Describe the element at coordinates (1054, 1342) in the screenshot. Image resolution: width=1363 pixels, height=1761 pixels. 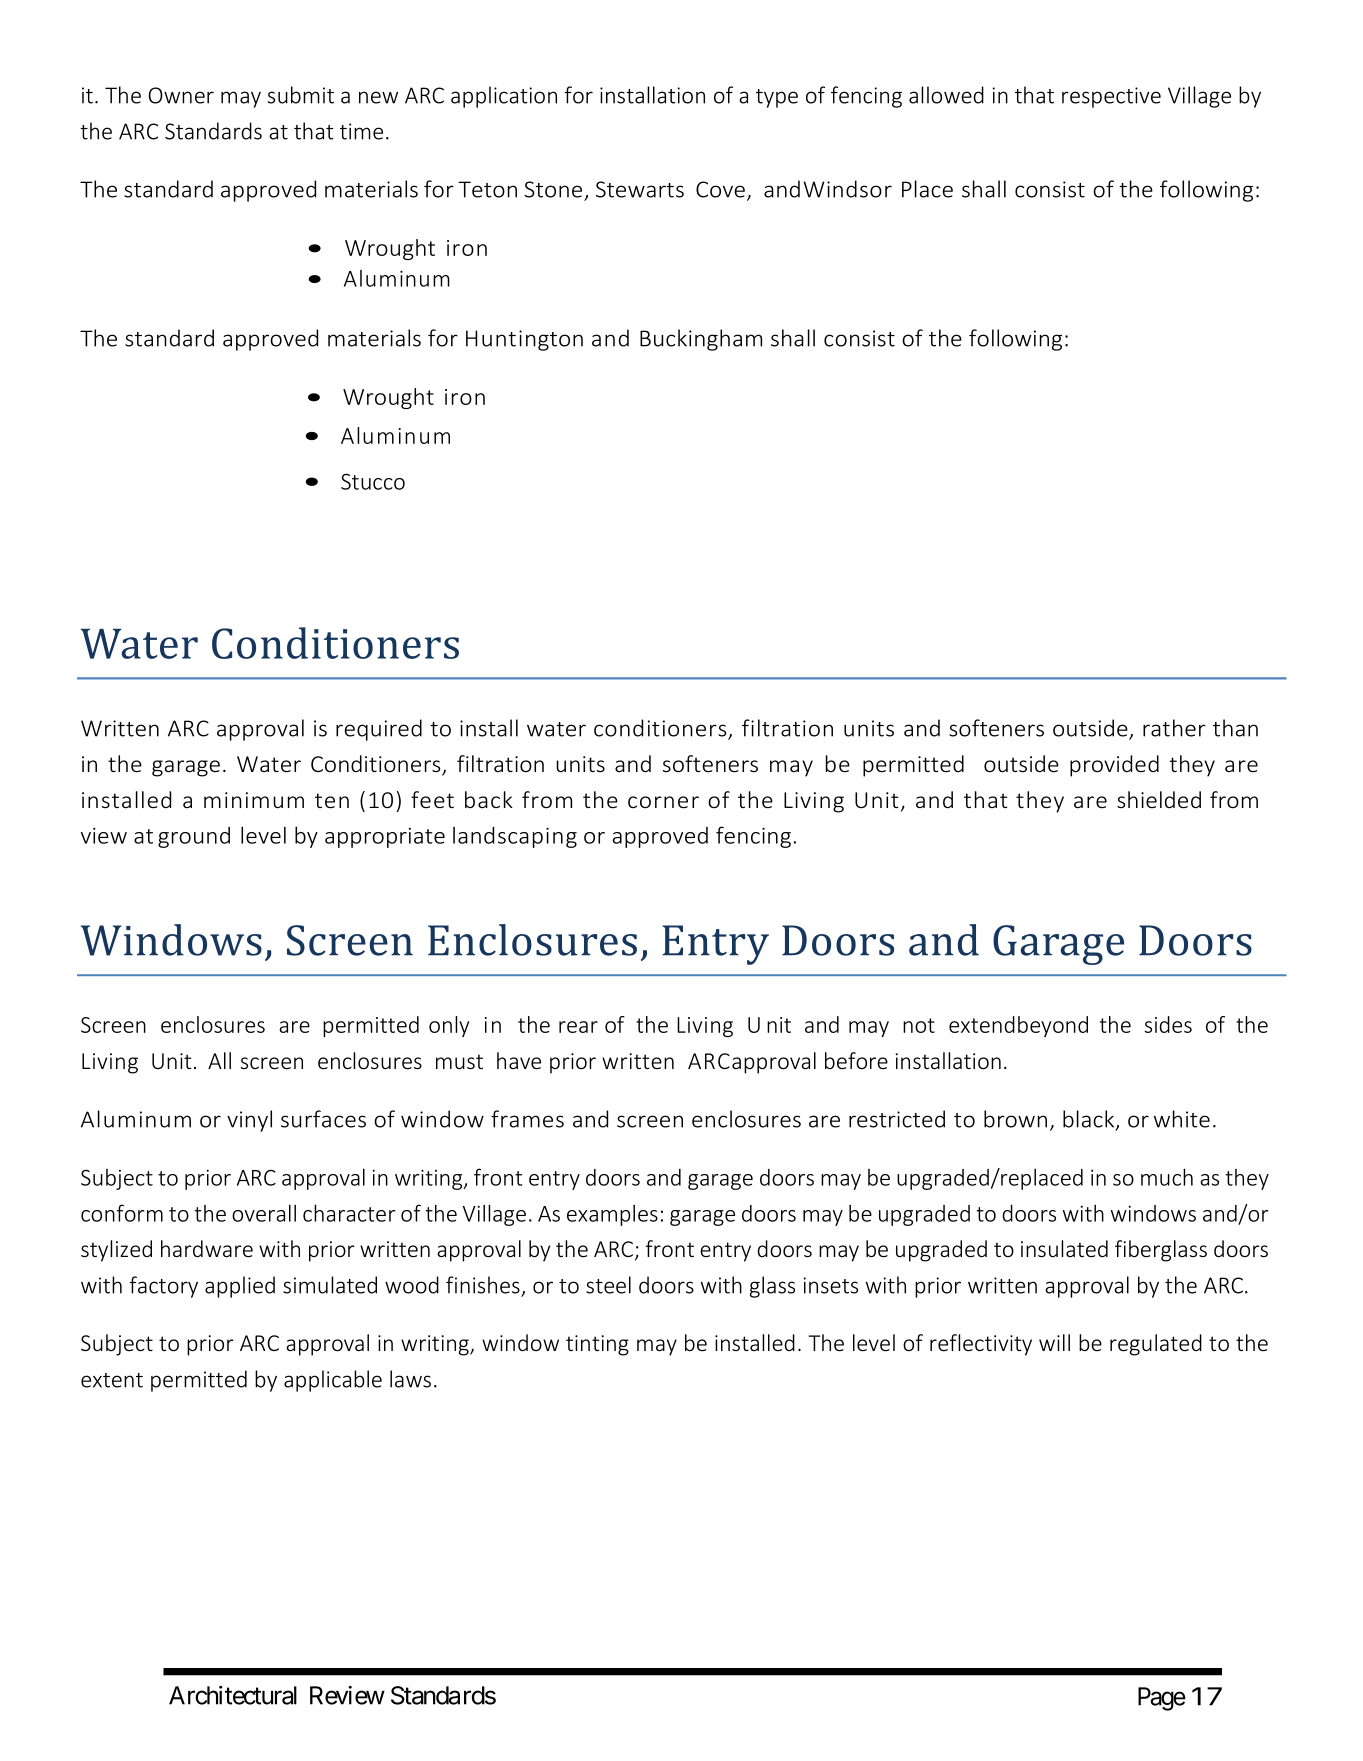
I see `will` at that location.
